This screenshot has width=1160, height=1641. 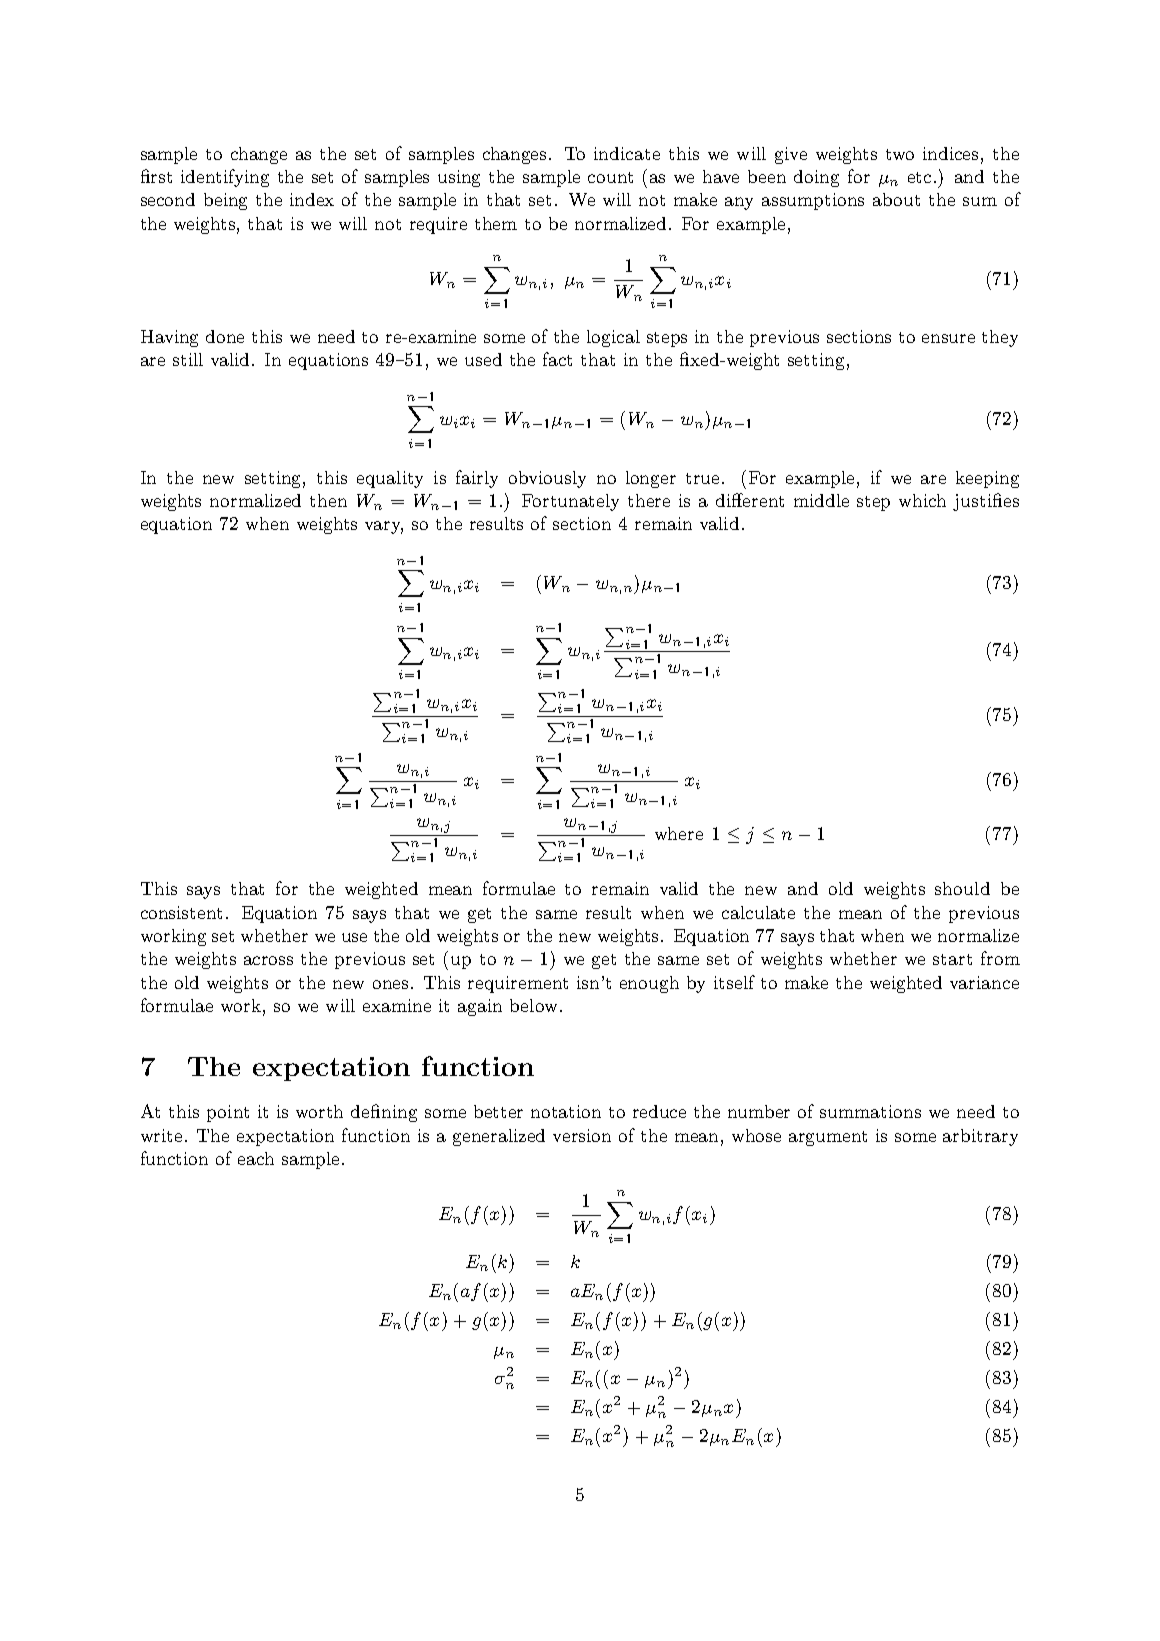 What do you see at coordinates (922, 500) in the screenshot?
I see `which` at bounding box center [922, 500].
